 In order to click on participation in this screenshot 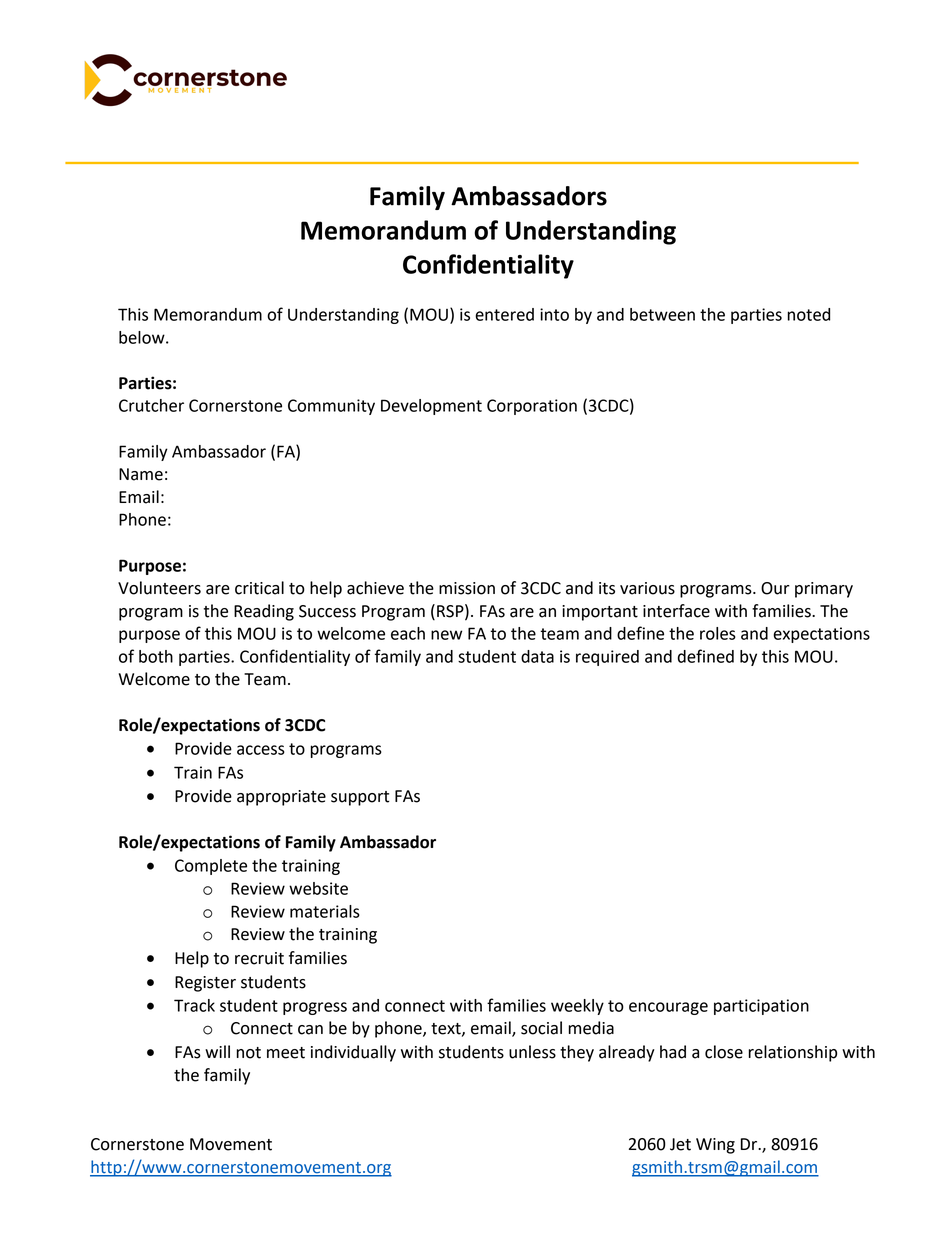, I will do `click(761, 1007)`.
